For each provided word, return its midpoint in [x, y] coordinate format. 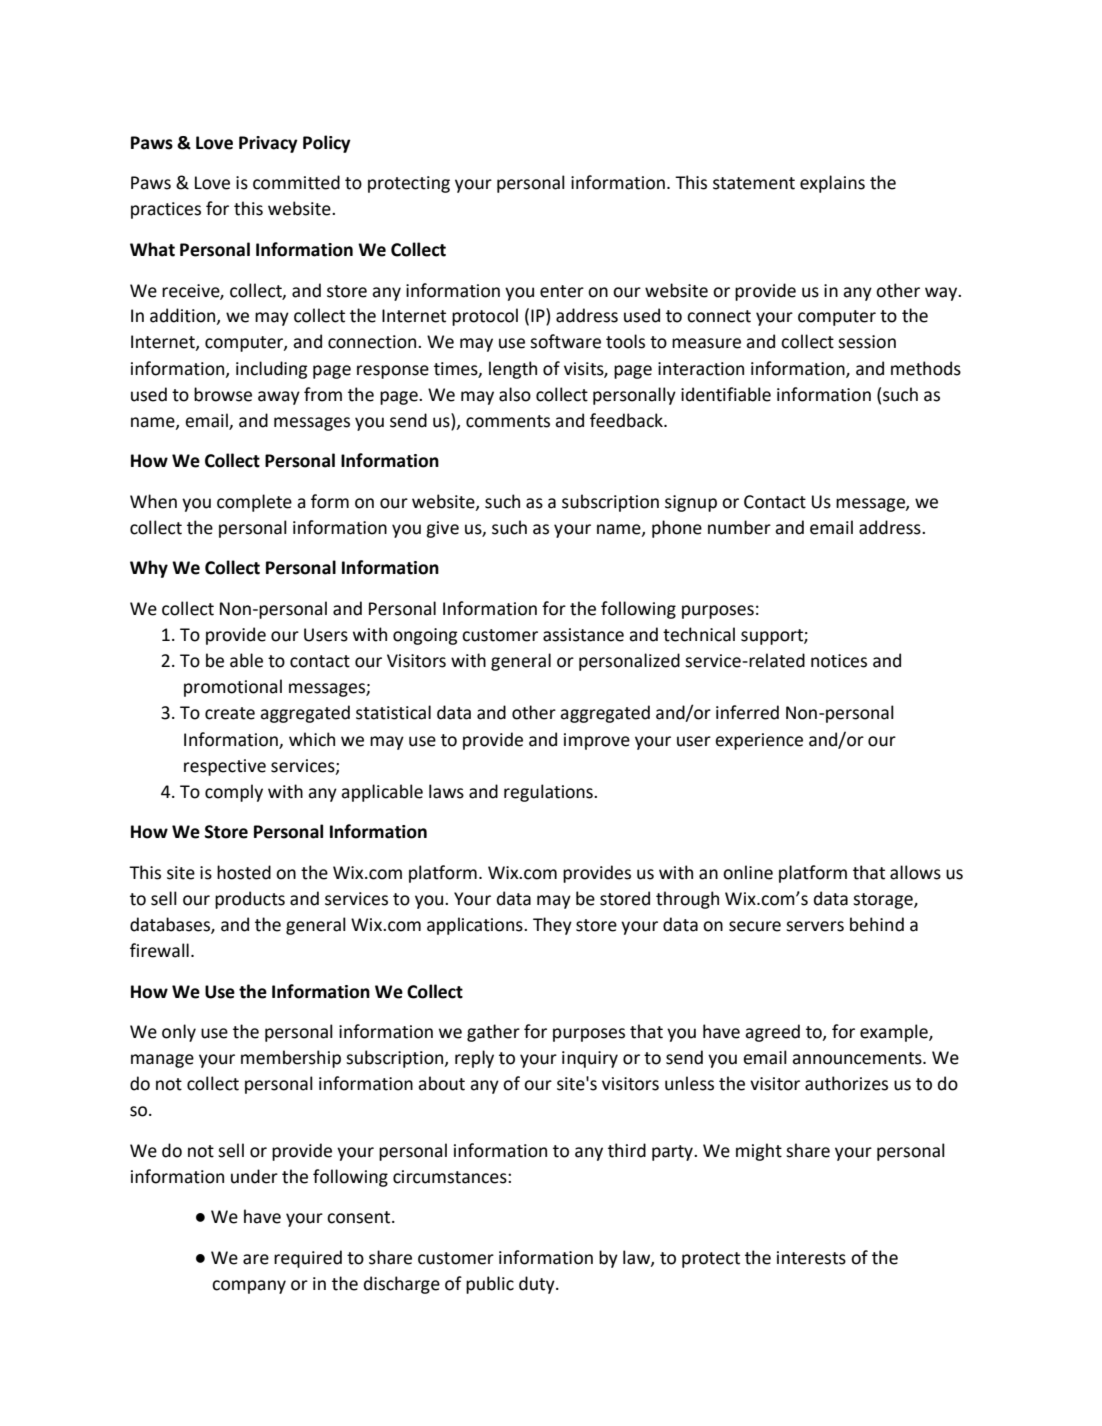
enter [562, 291]
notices [839, 661]
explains [832, 184]
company [249, 1287]
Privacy [268, 144]
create [230, 713]
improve [597, 741]
